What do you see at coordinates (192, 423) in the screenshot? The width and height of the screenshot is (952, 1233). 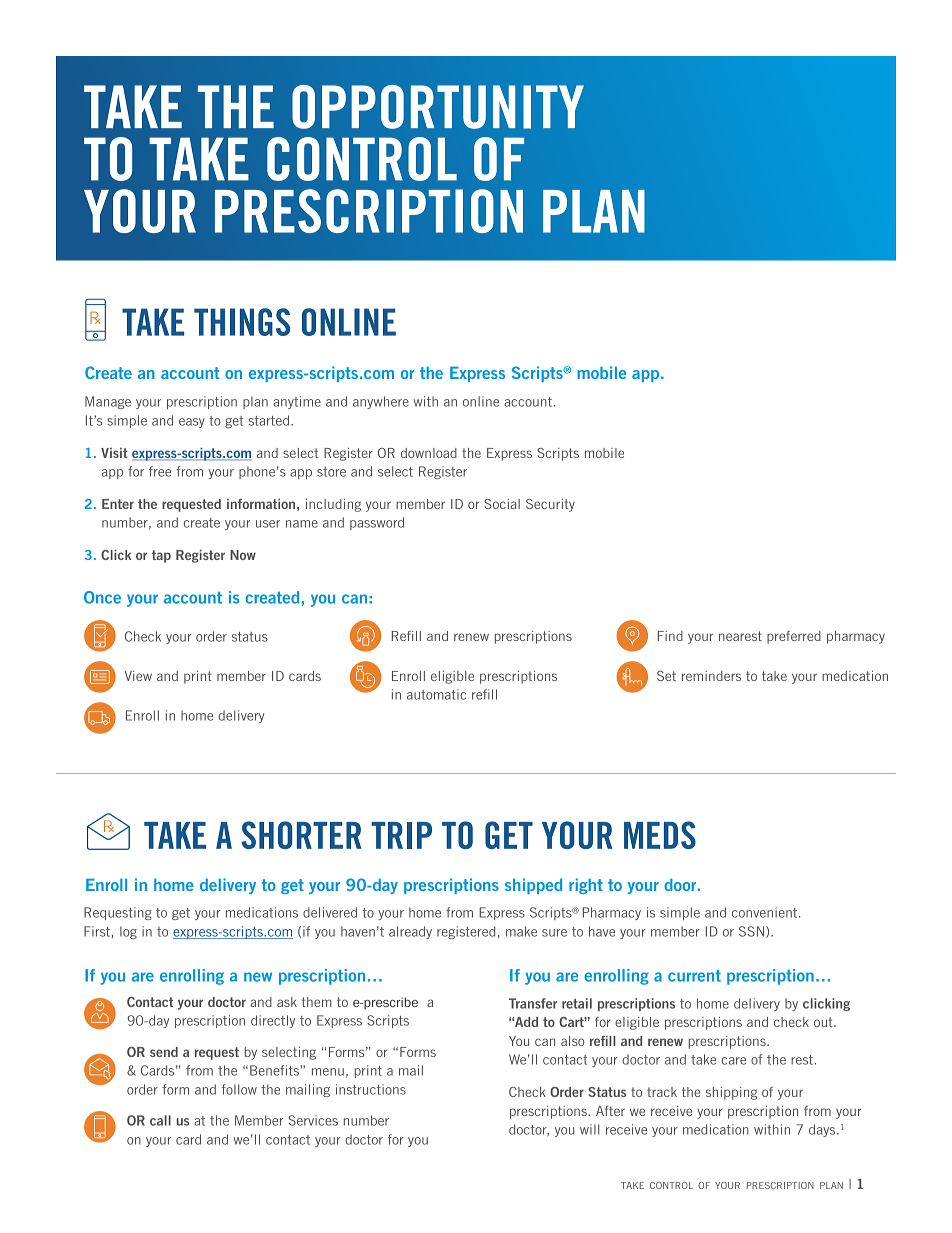 I see `easy` at bounding box center [192, 423].
